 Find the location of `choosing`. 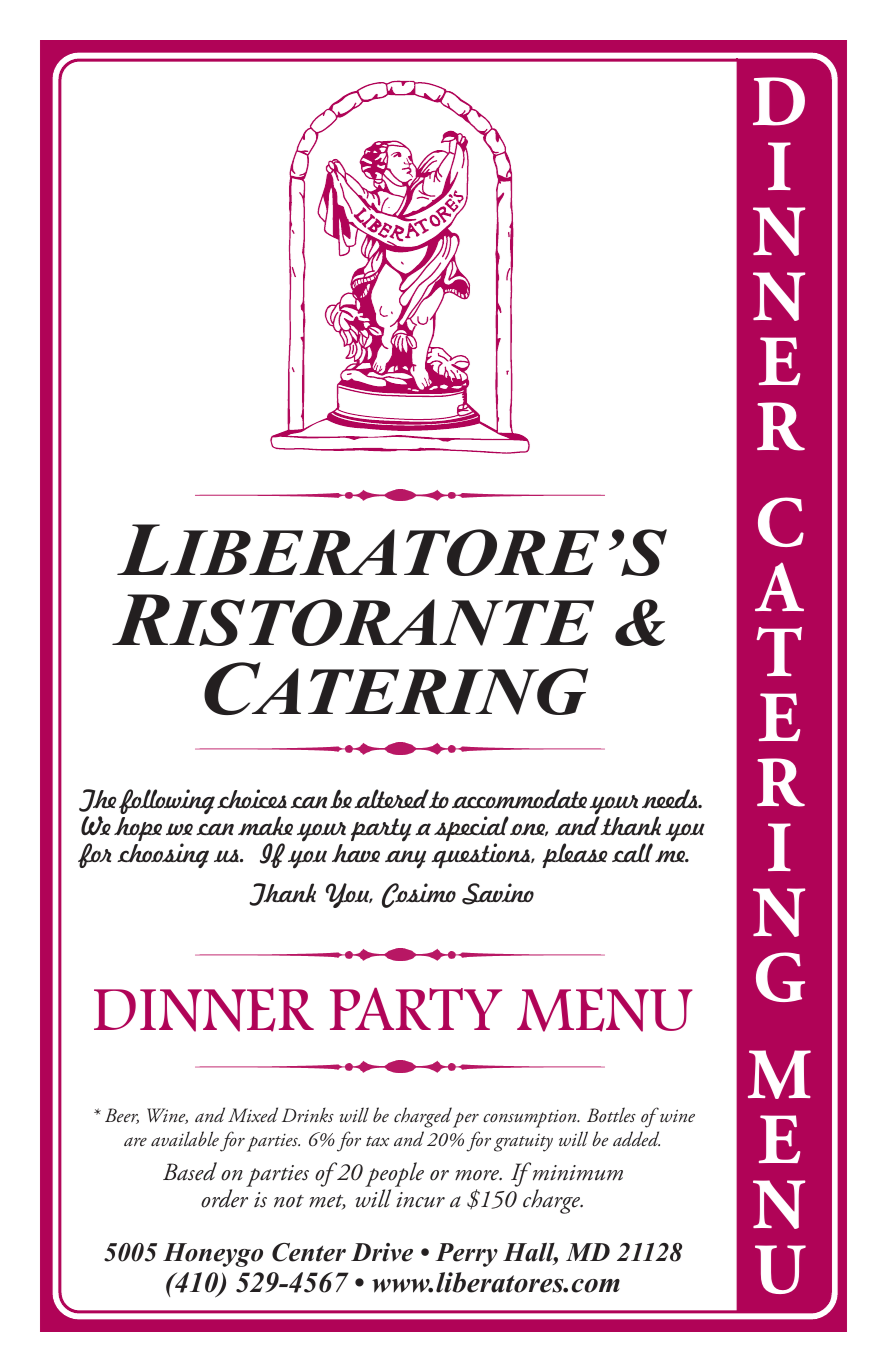

choosing is located at coordinates (163, 855).
